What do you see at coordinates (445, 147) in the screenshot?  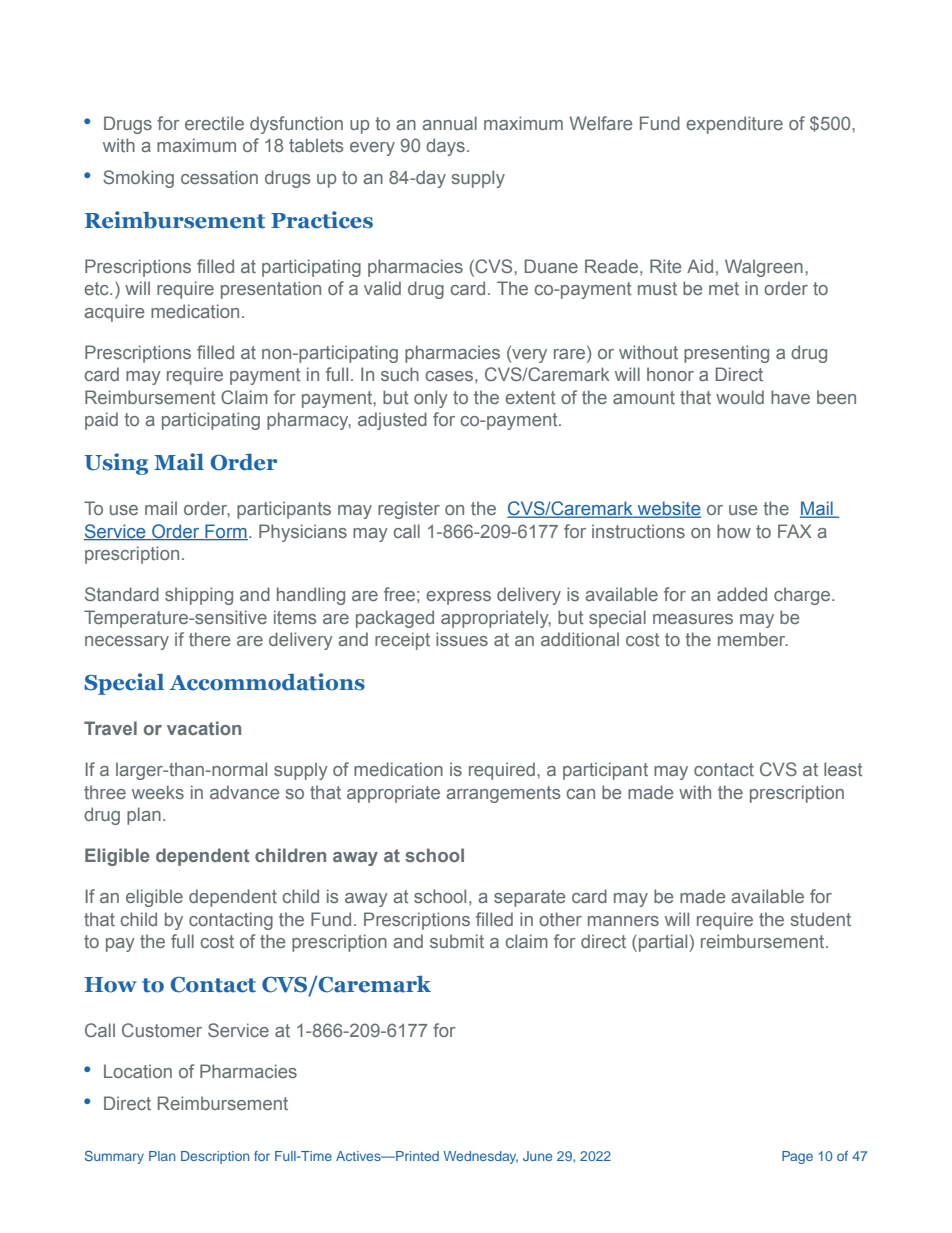 I see `days` at bounding box center [445, 147].
